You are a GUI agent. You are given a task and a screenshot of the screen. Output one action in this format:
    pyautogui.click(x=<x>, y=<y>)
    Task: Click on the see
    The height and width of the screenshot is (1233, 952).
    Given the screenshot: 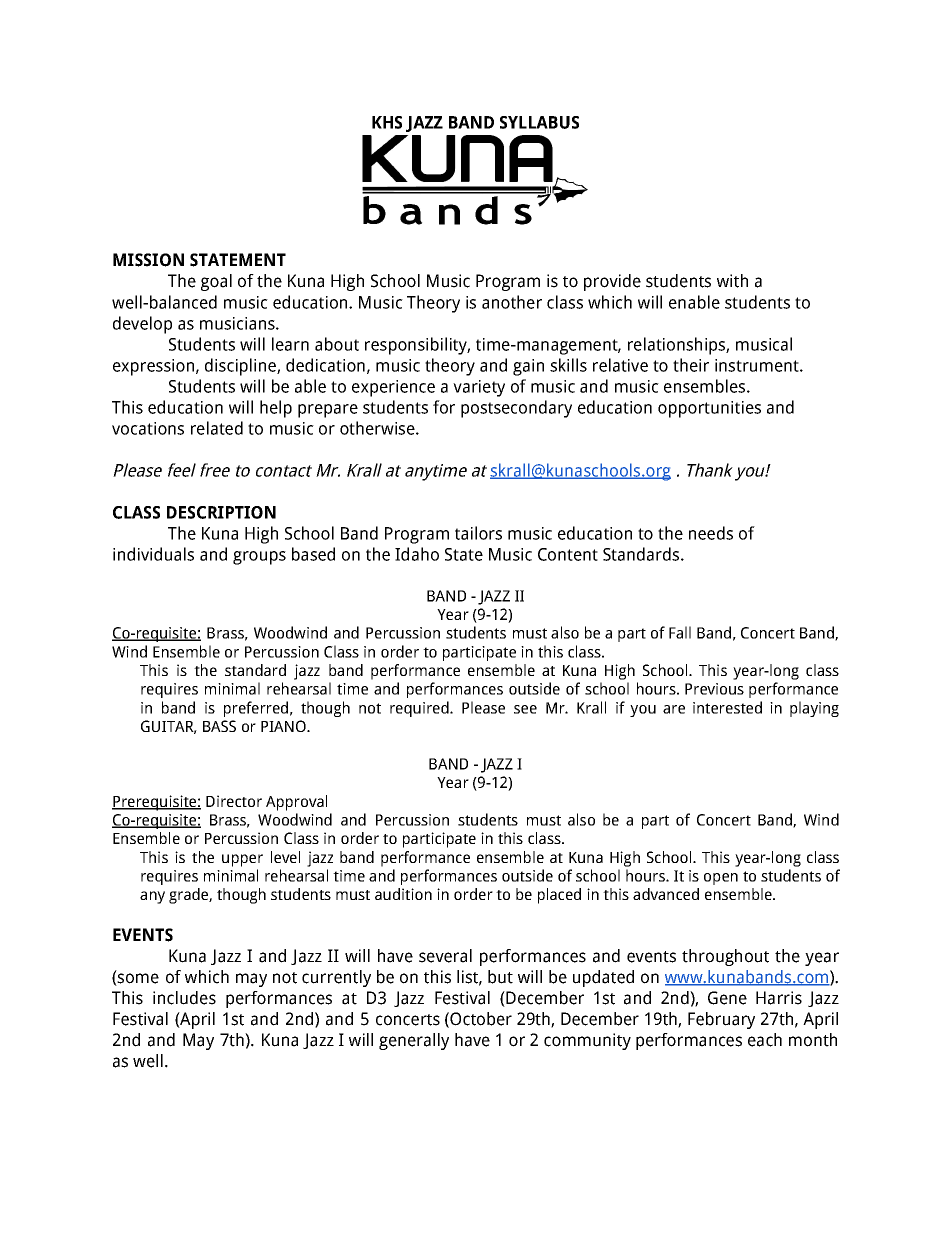 What is the action you would take?
    pyautogui.click(x=525, y=709)
